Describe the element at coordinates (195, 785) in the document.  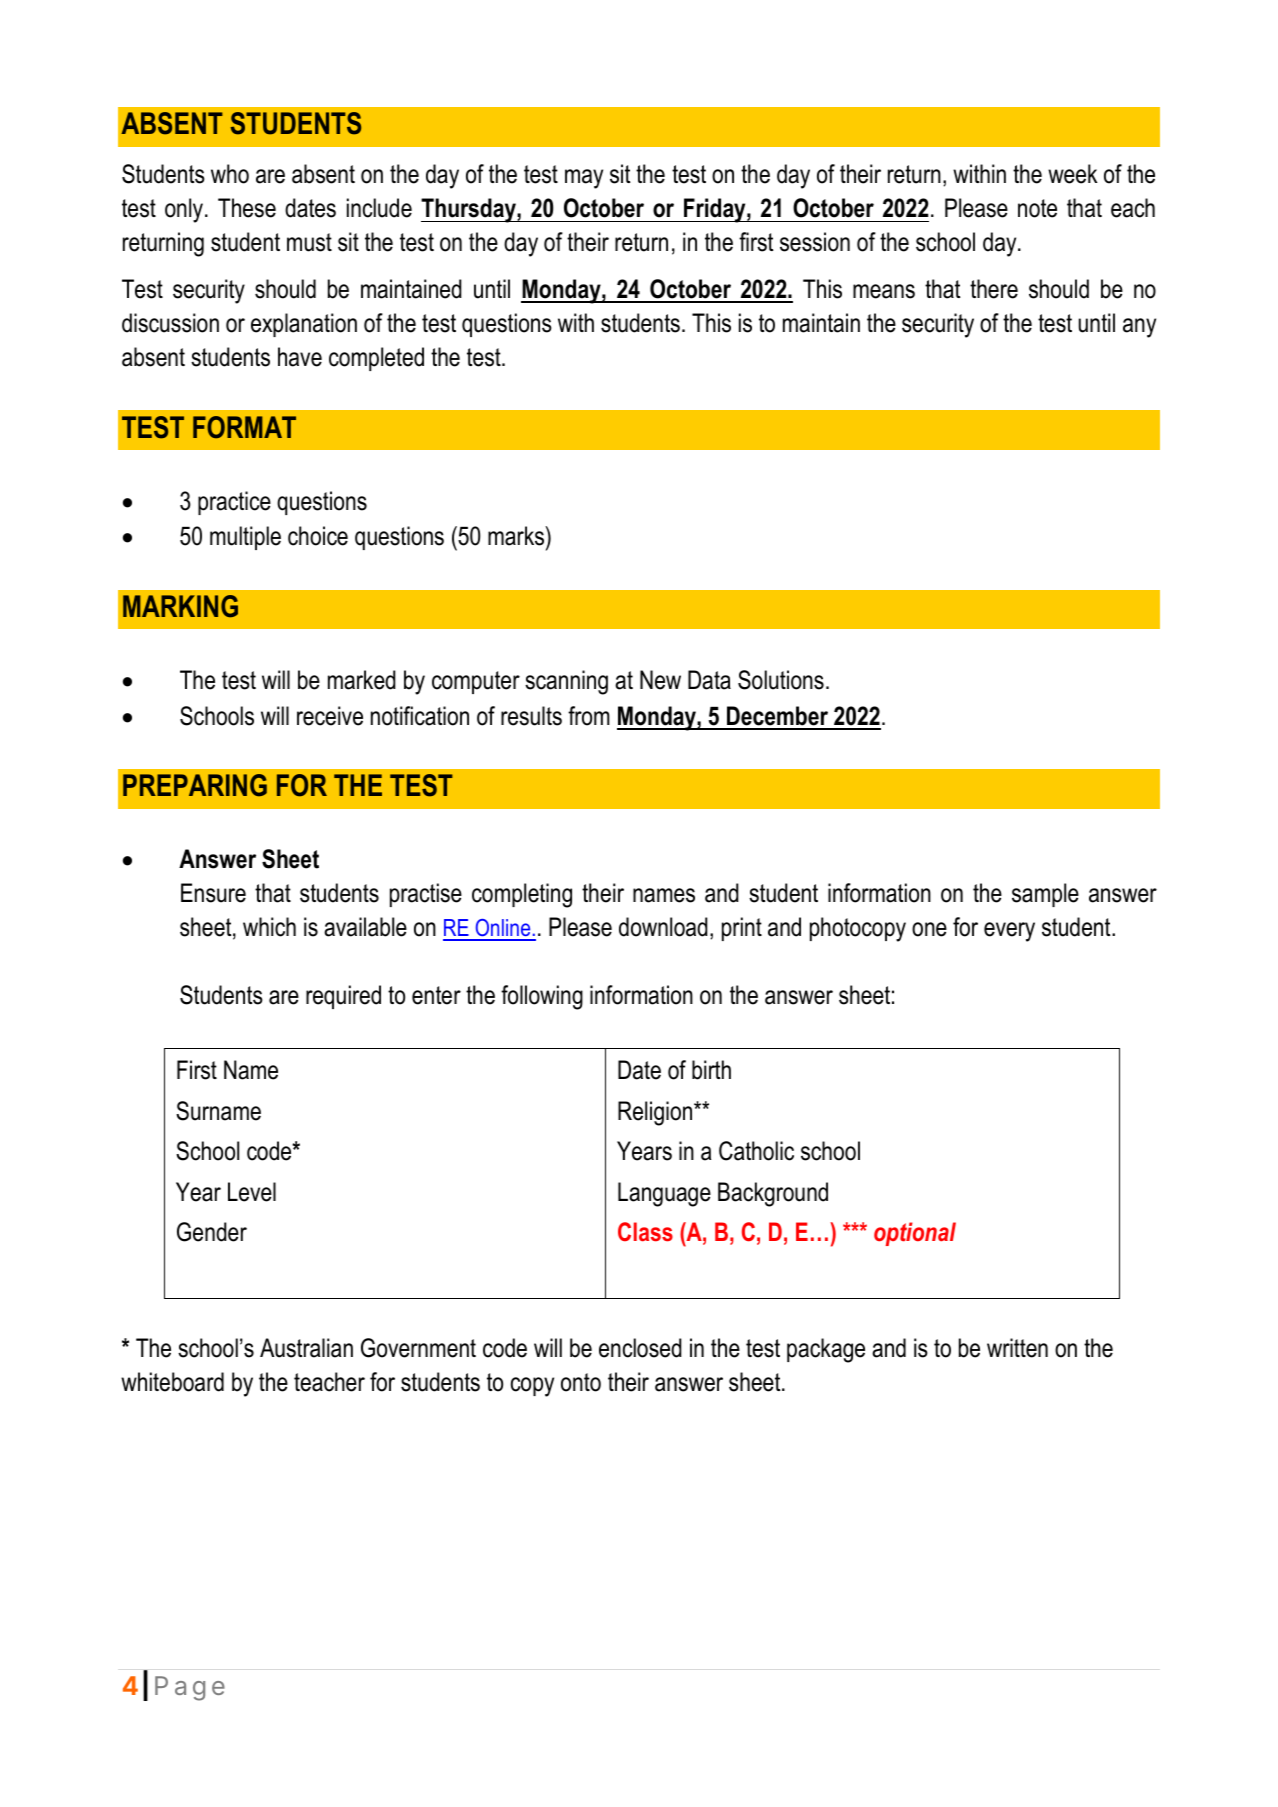
I see `PREPARING` at that location.
